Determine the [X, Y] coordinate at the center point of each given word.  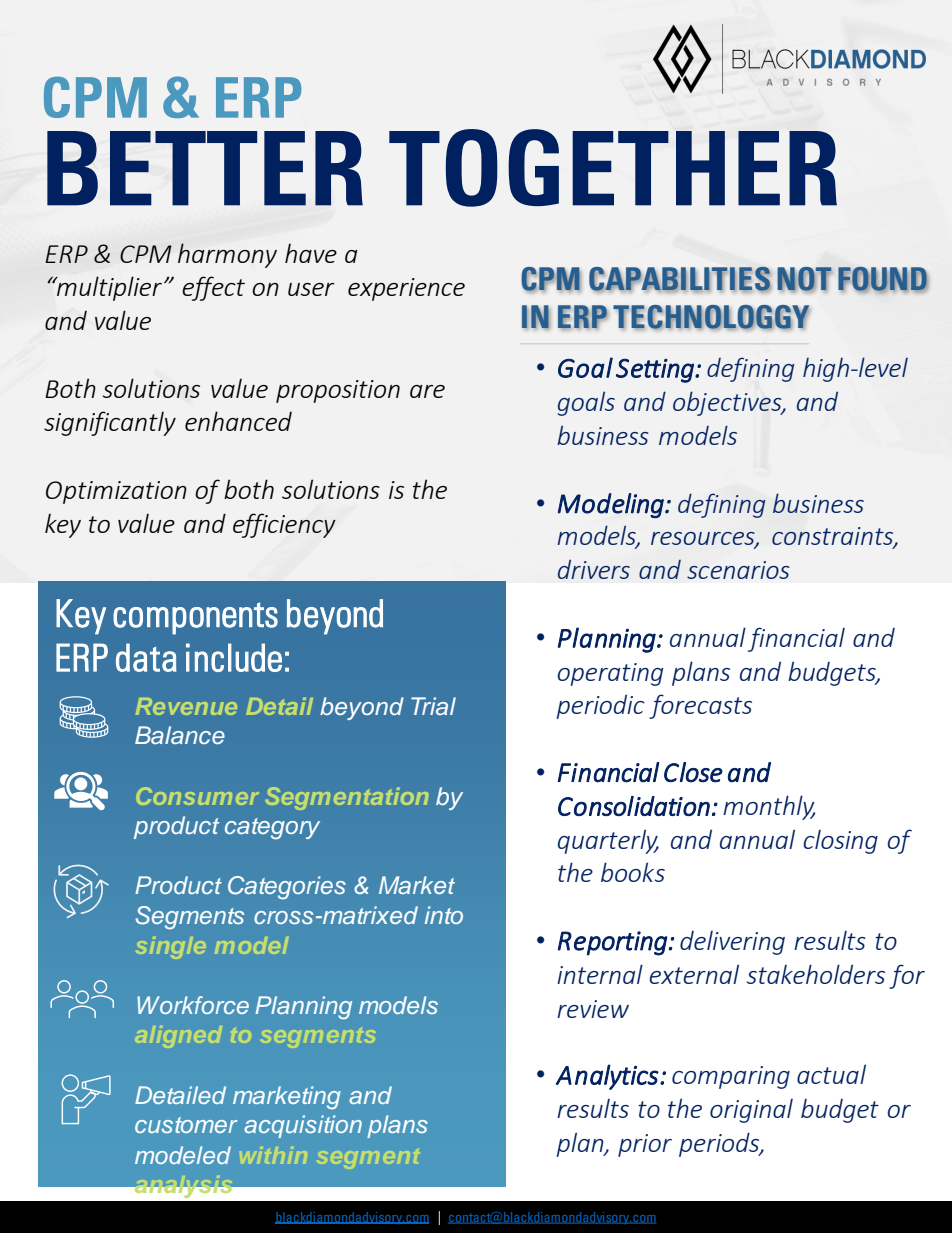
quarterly [608, 841]
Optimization [116, 492]
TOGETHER [613, 168]
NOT [804, 279]
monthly [769, 807]
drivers [594, 569]
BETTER [205, 168]
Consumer [197, 796]
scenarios [738, 570]
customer [186, 1125]
